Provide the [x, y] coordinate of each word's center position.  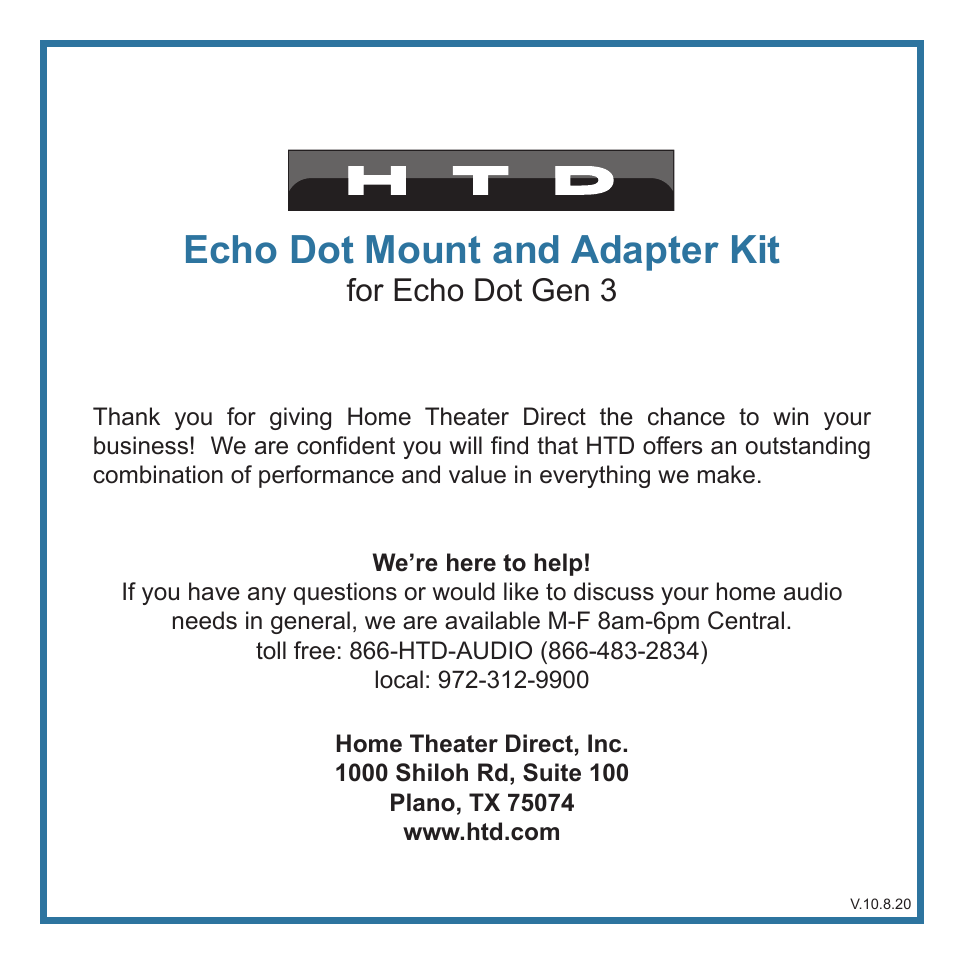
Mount [424, 249]
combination [158, 474]
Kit [756, 249]
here [471, 562]
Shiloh [432, 772]
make [726, 474]
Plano [423, 802]
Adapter [645, 253]
